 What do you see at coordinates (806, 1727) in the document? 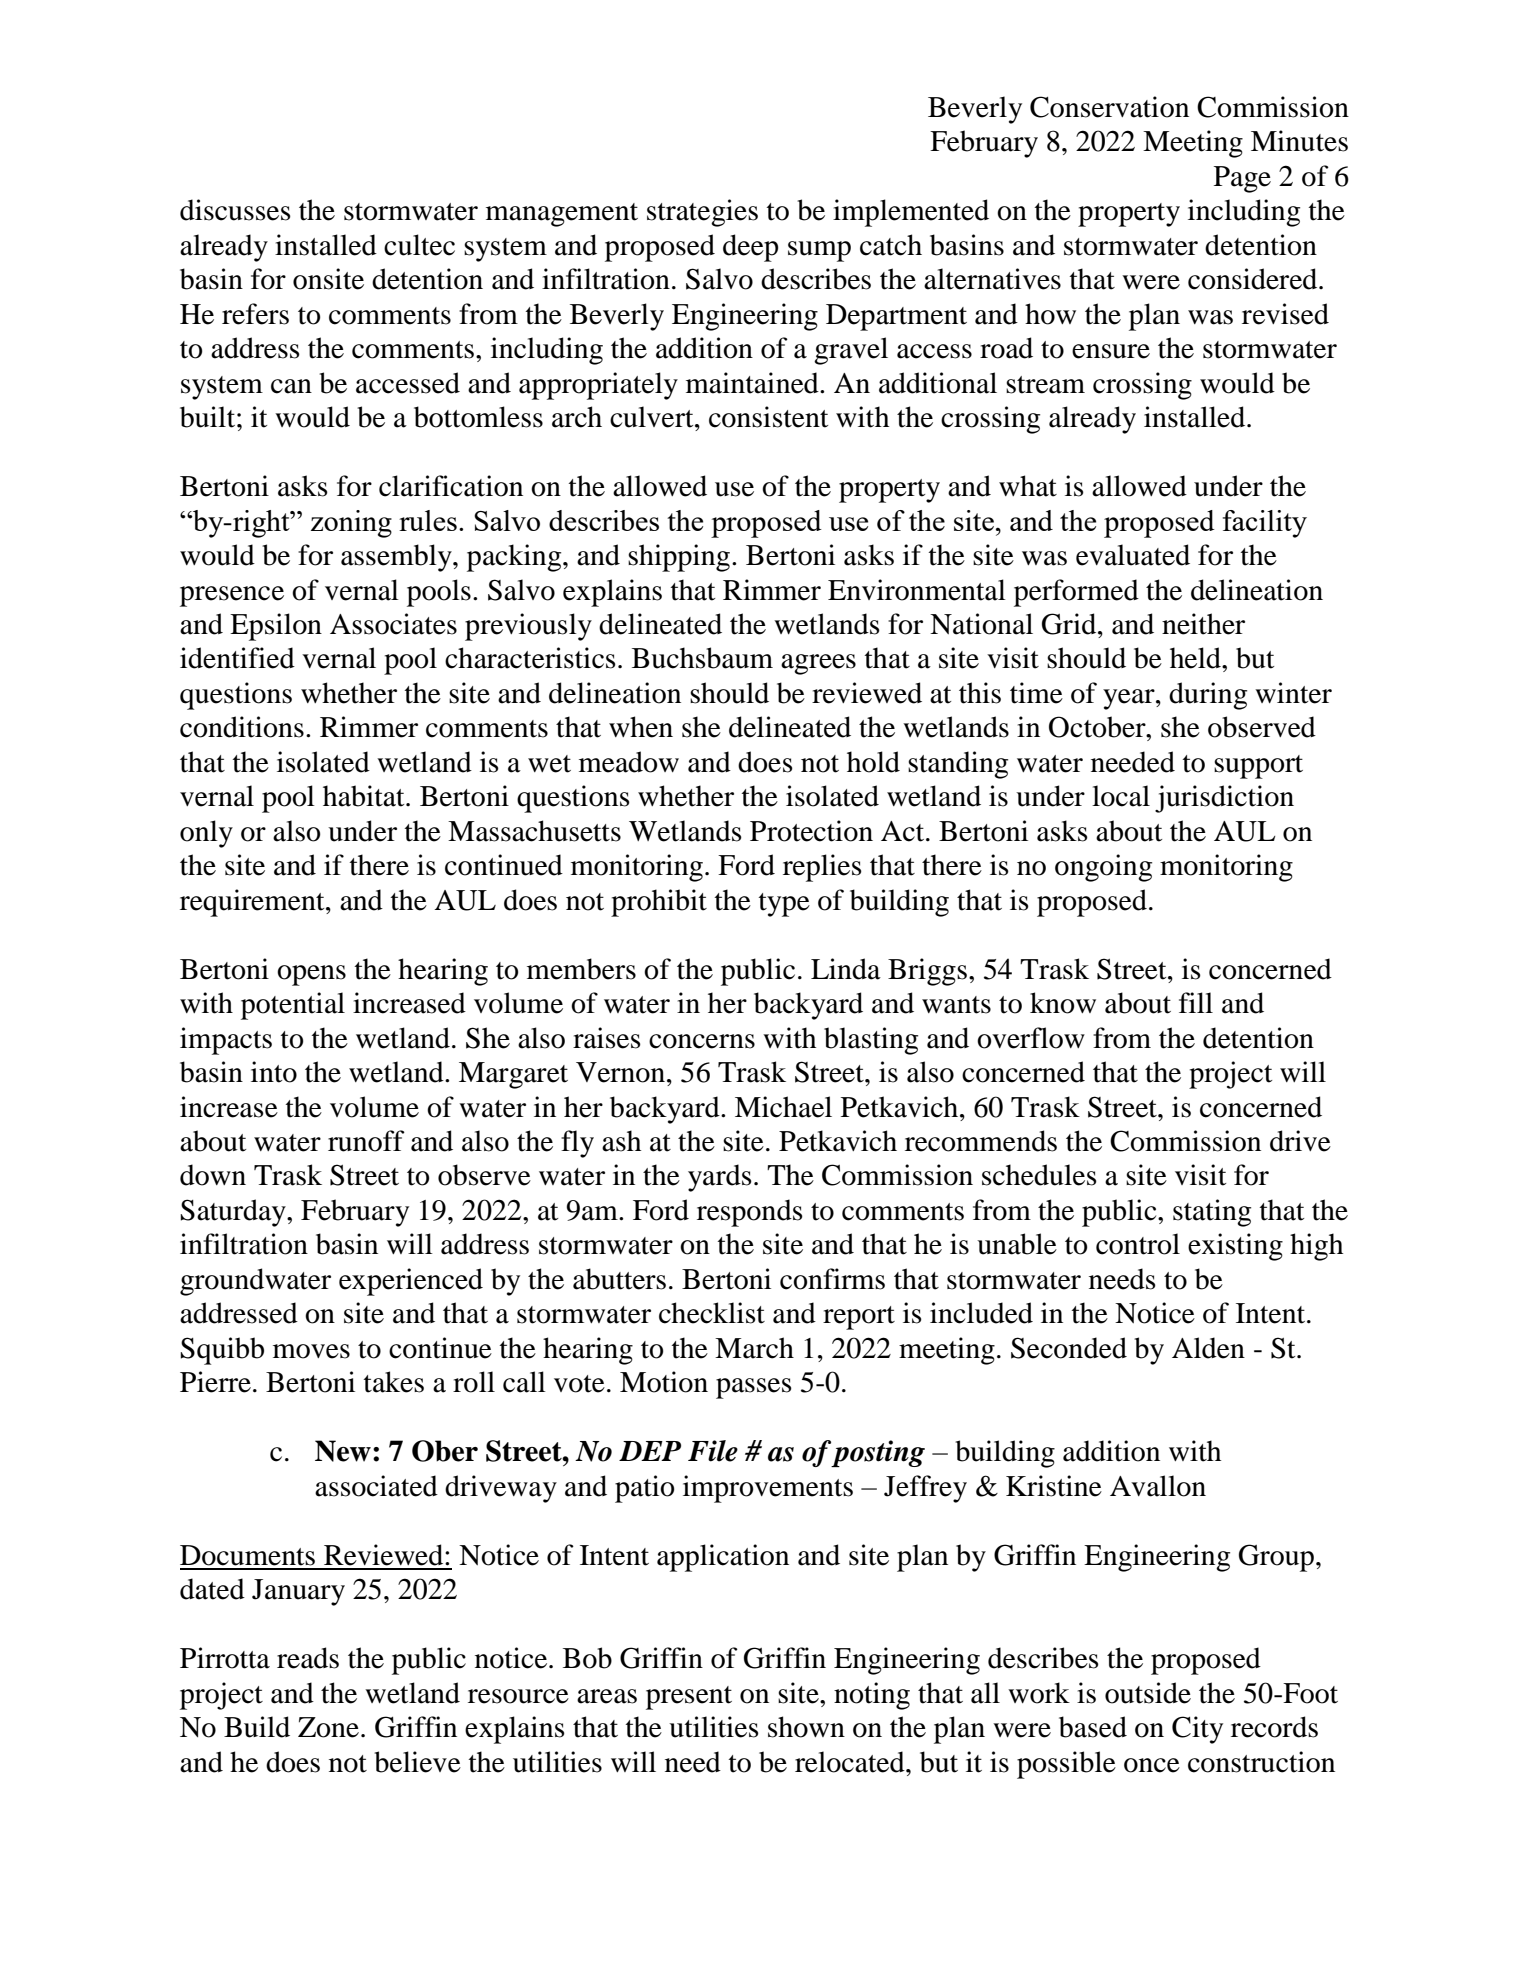
I see `shown` at bounding box center [806, 1727].
